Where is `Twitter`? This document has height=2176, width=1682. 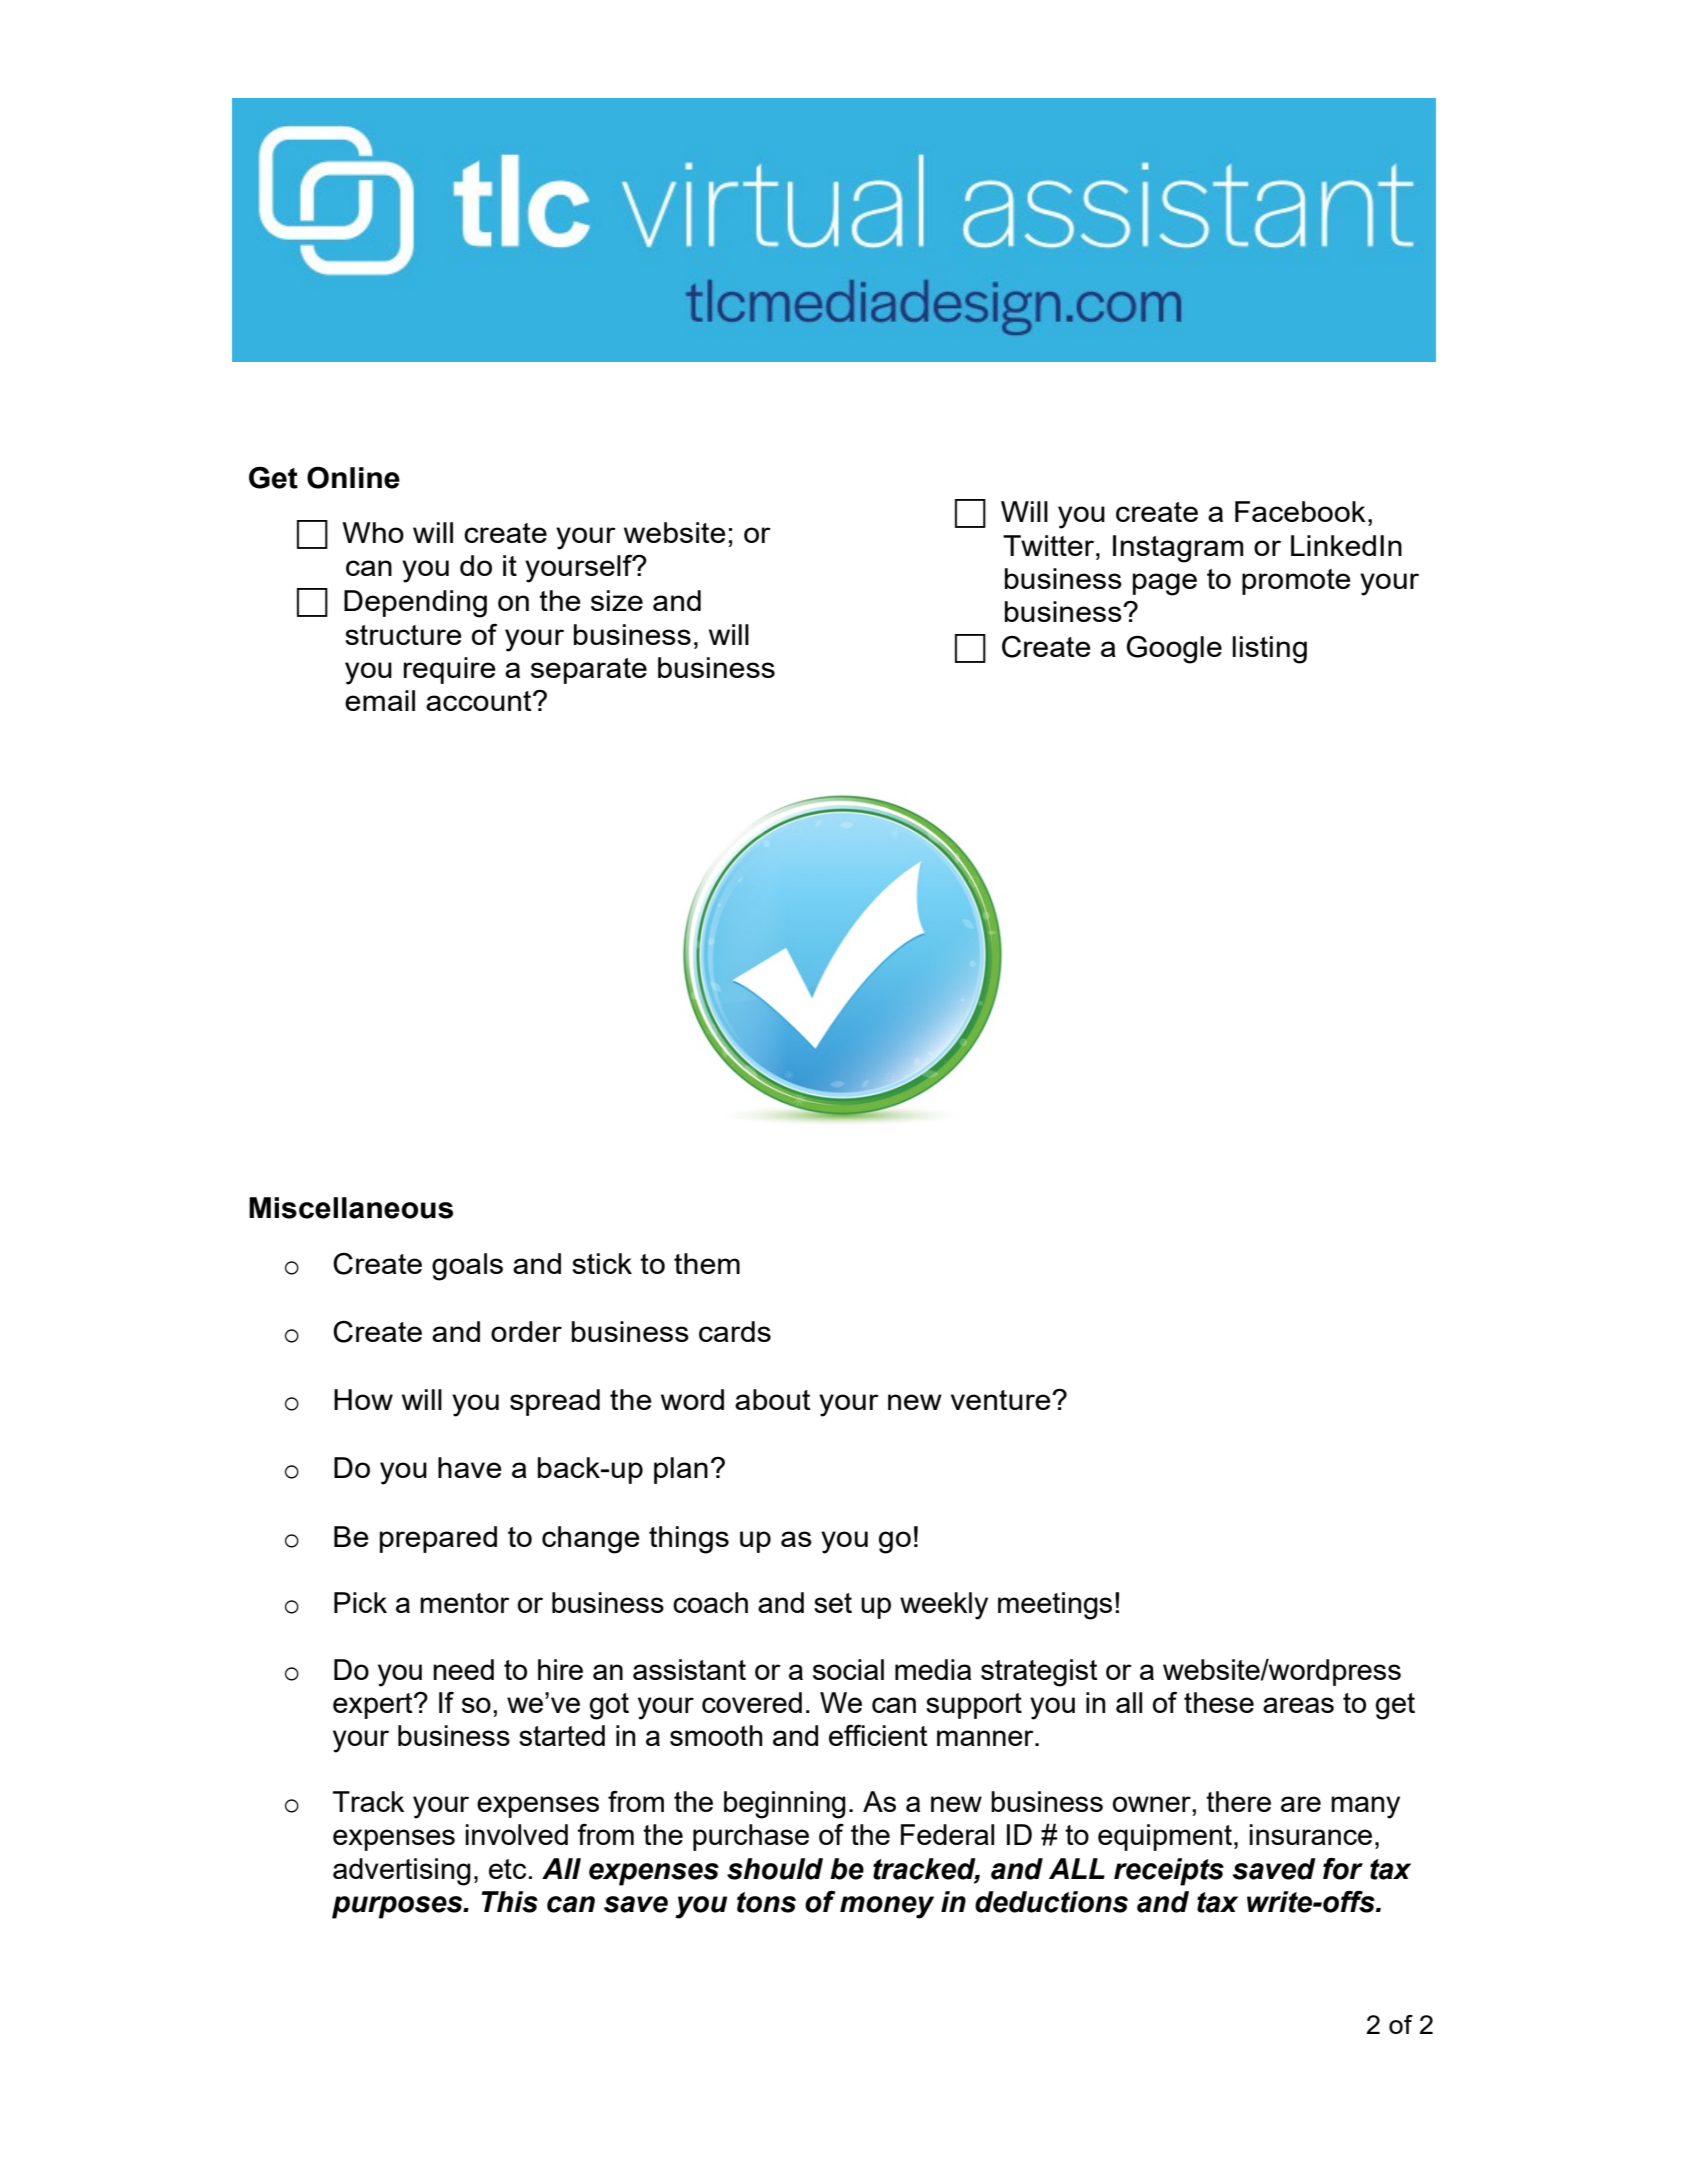 Twitter is located at coordinates (1050, 545).
